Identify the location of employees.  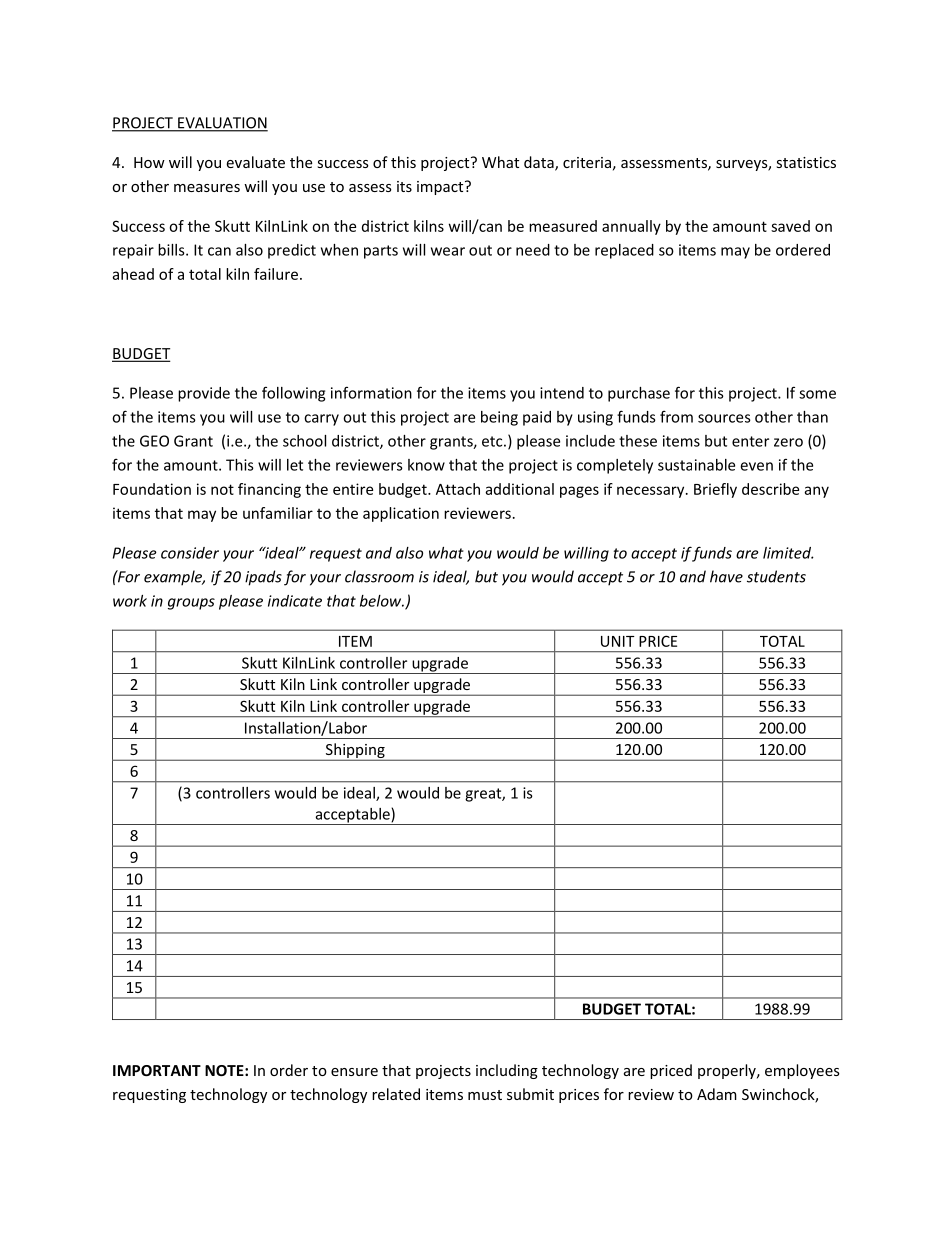
(802, 1071).
